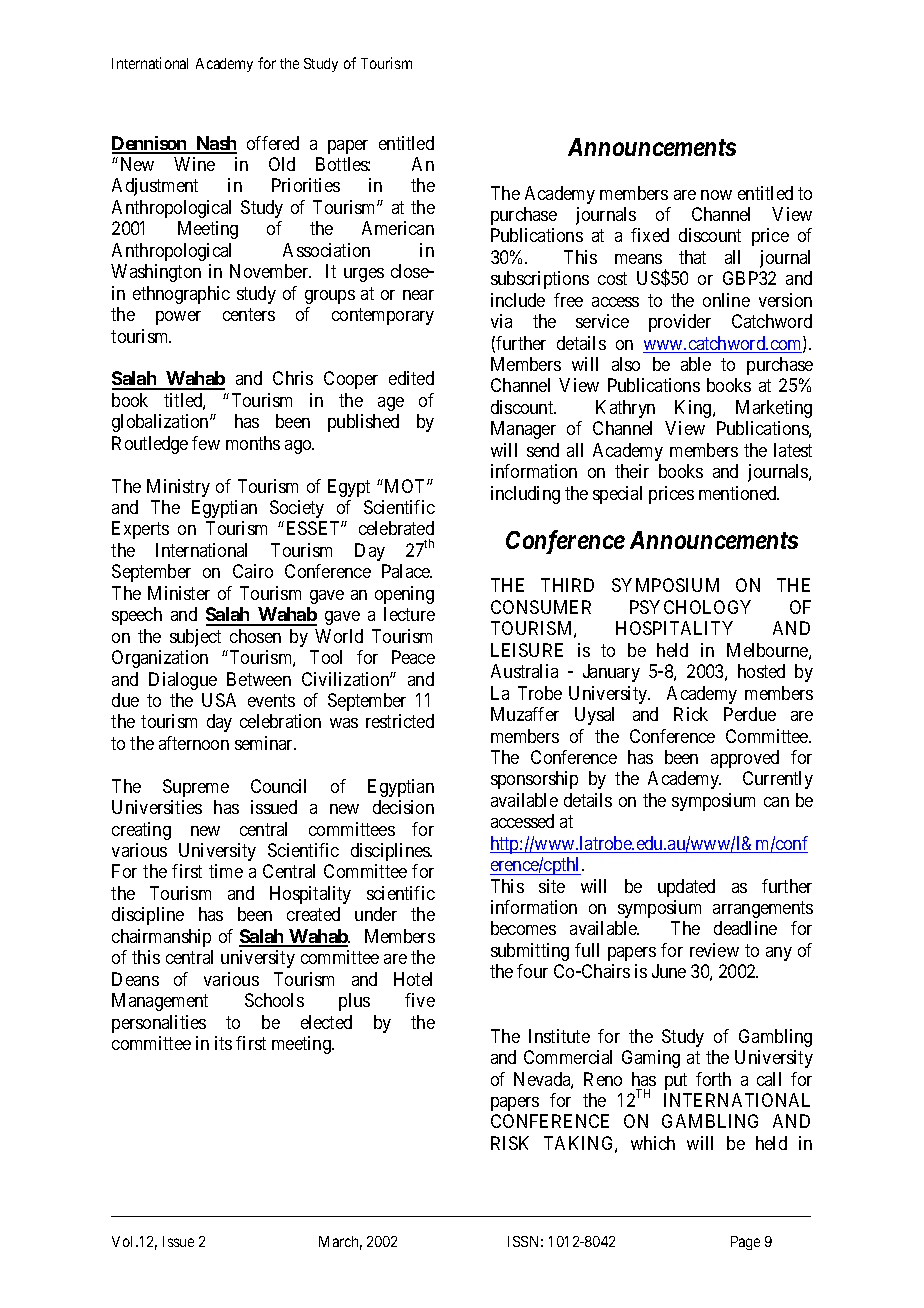 The height and width of the screenshot is (1308, 924). Describe the element at coordinates (739, 493) in the screenshot. I see `mentioned` at that location.
